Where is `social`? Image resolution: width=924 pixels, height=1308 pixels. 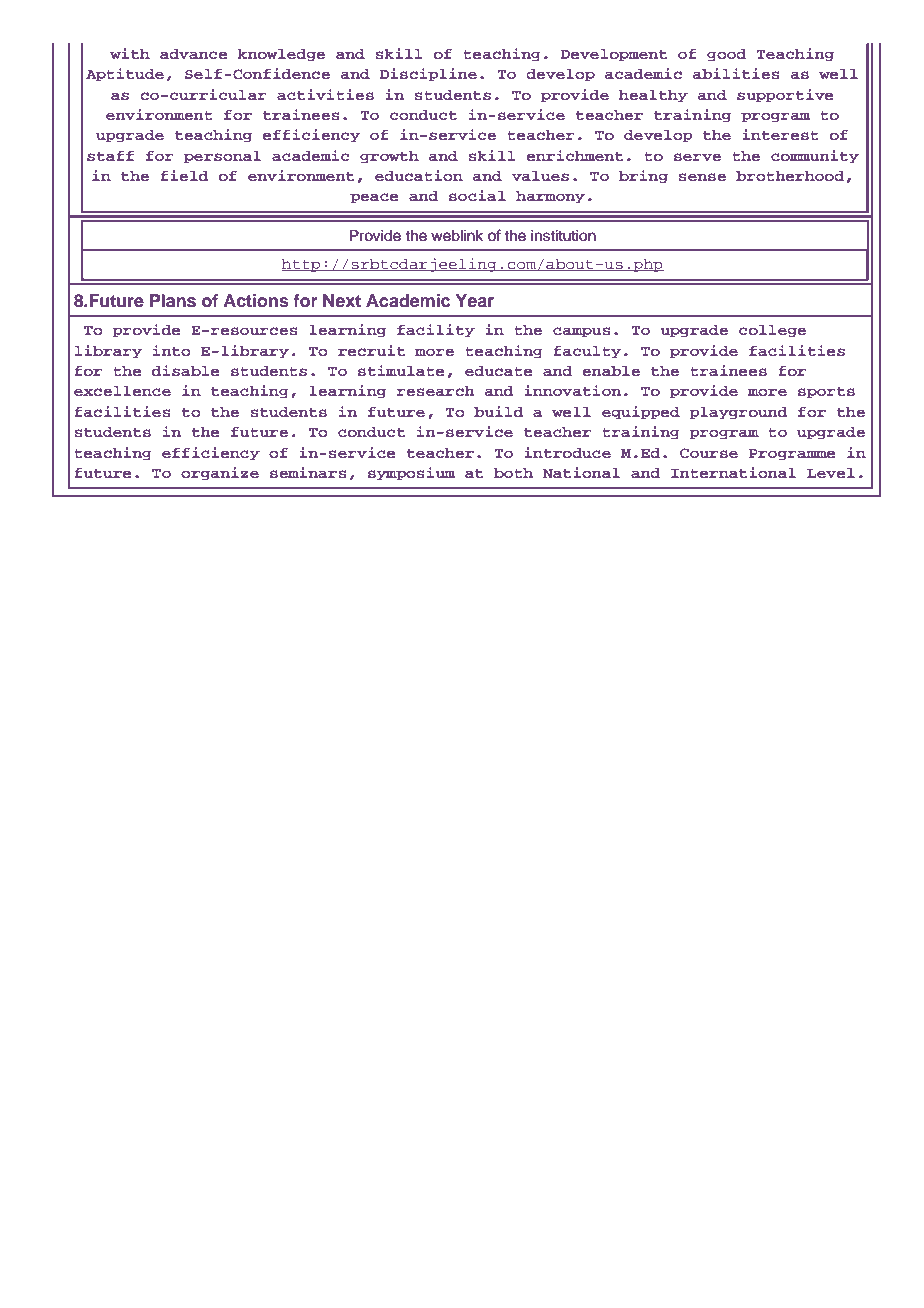 social is located at coordinates (477, 195).
